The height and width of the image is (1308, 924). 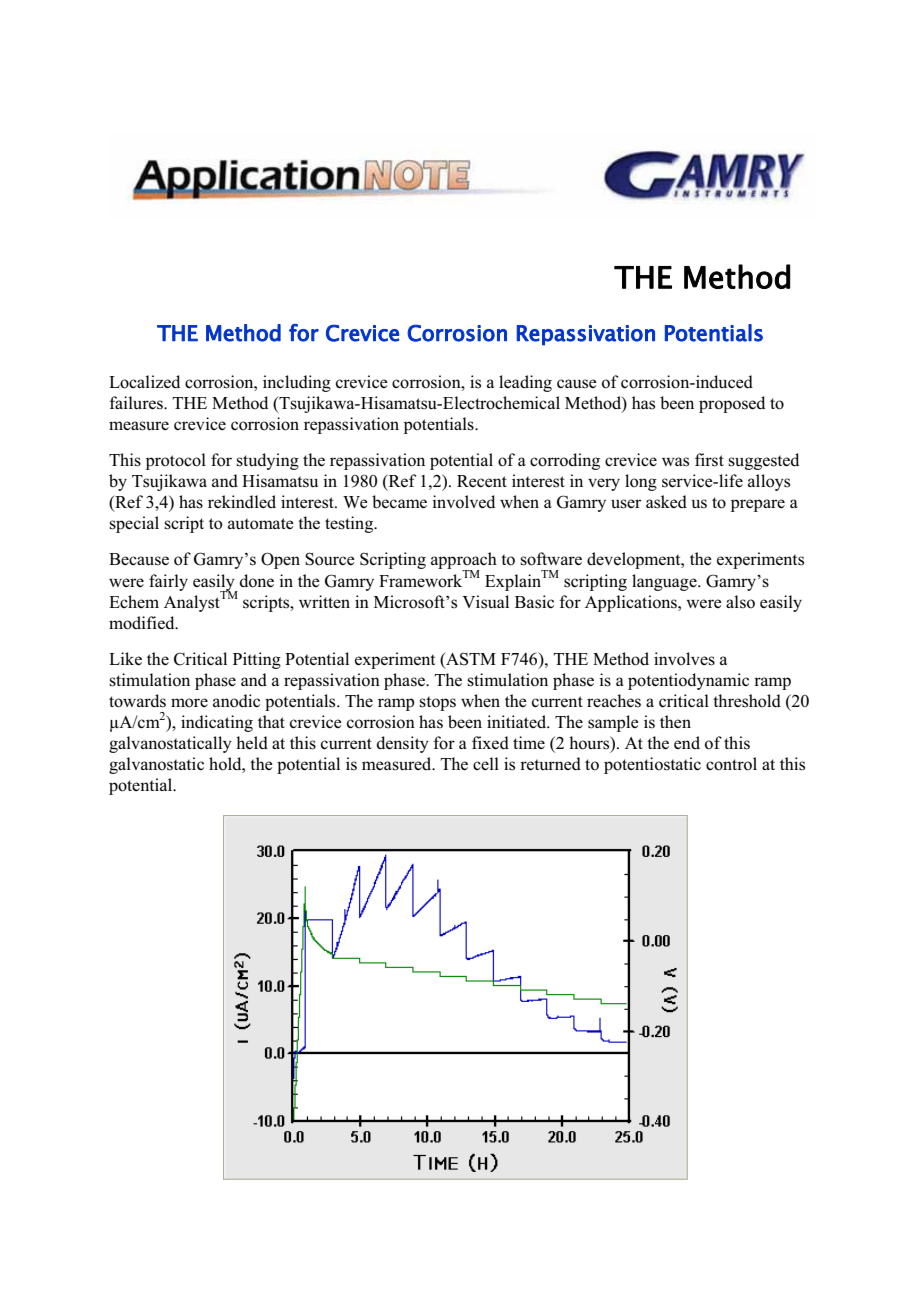 I want to click on proposed, so click(x=732, y=404).
